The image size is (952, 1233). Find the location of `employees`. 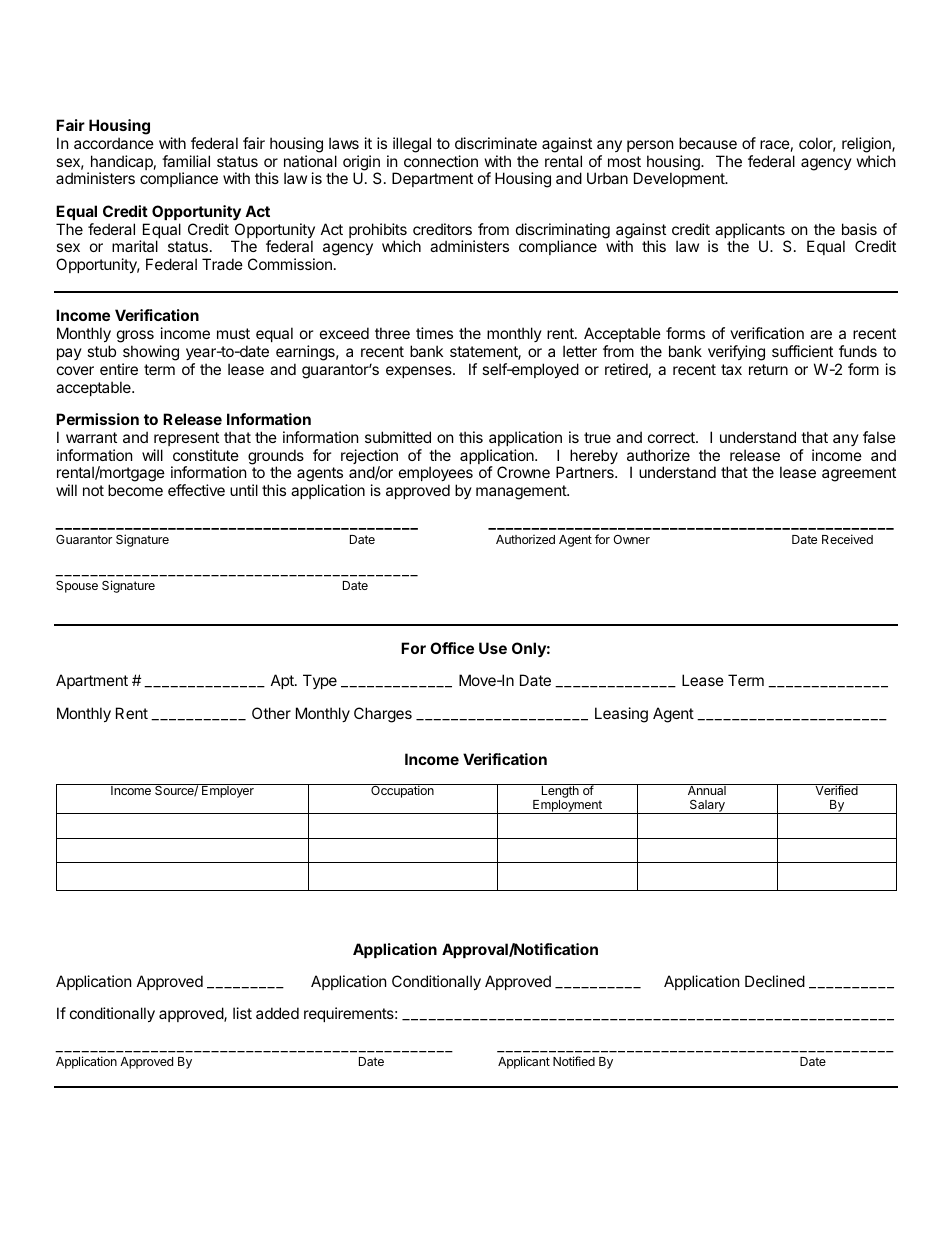

employees is located at coordinates (436, 475).
